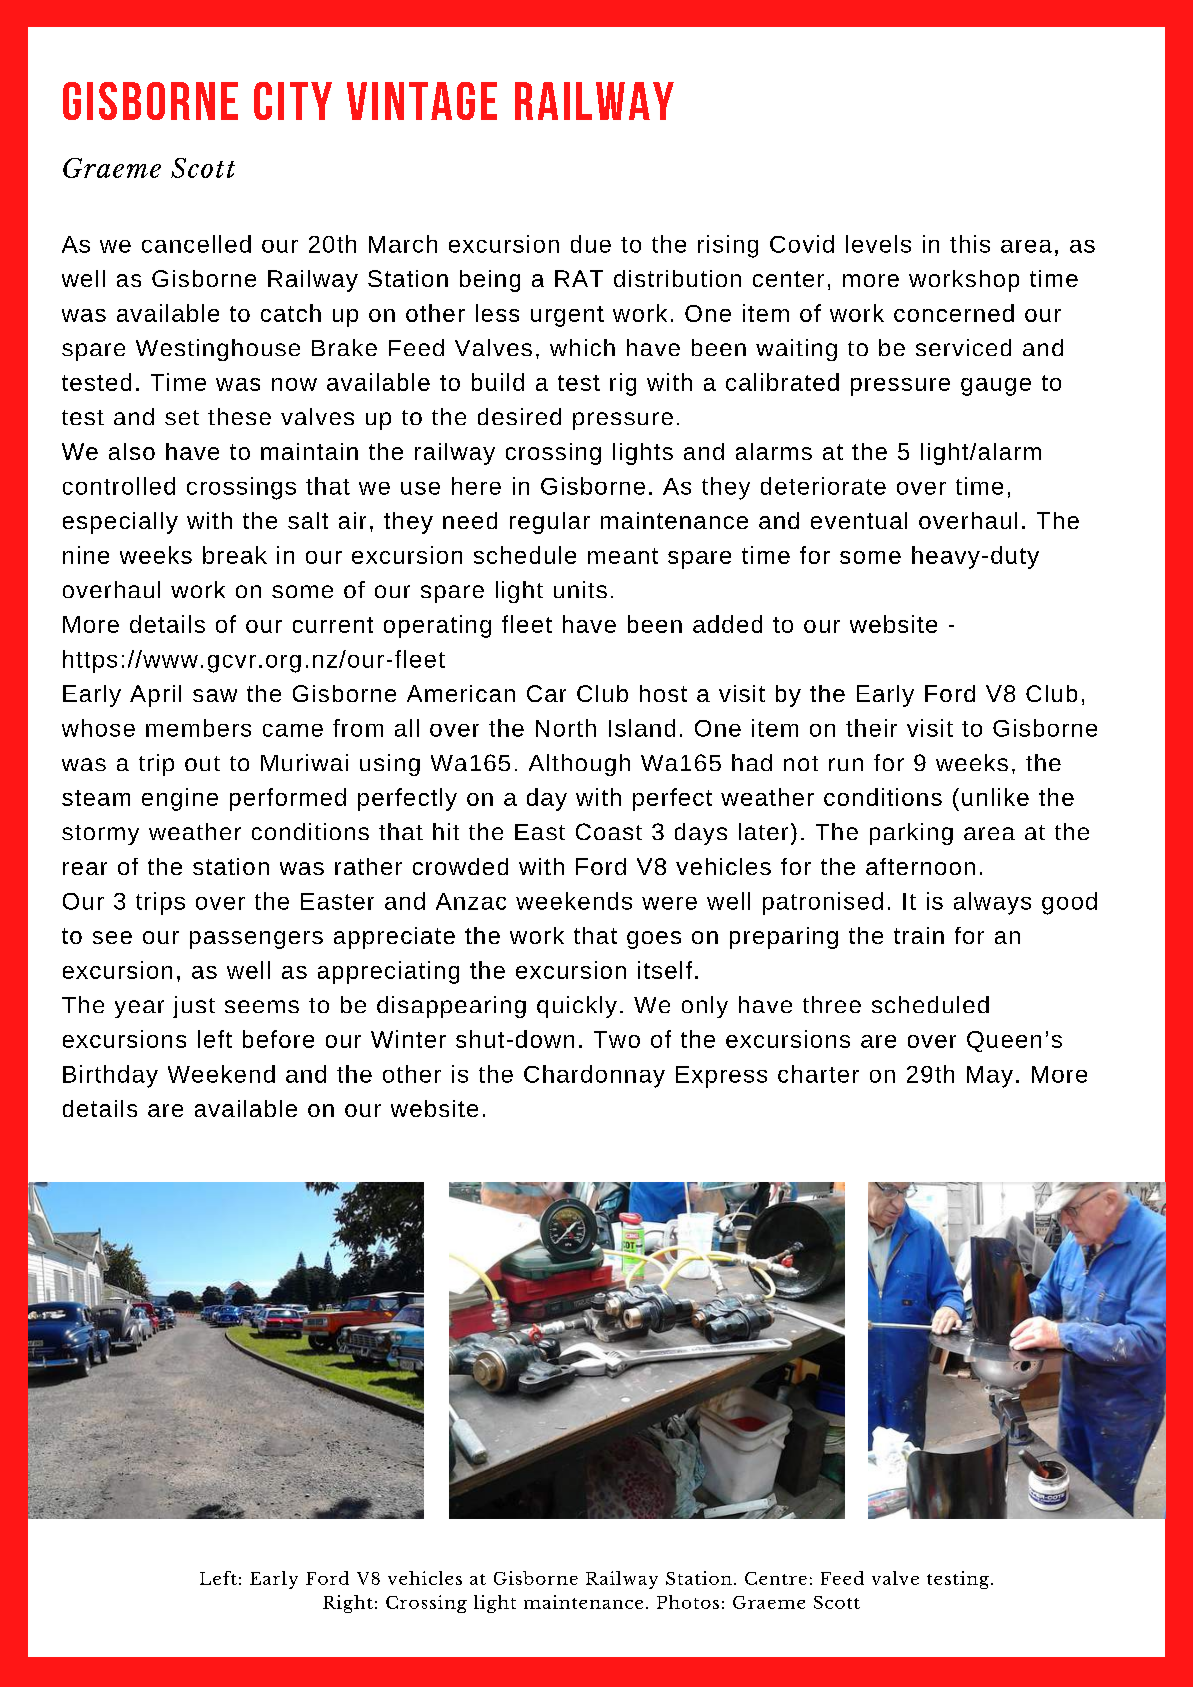 This screenshot has height=1687, width=1193. What do you see at coordinates (594, 1076) in the screenshot?
I see `Chardonnay` at bounding box center [594, 1076].
